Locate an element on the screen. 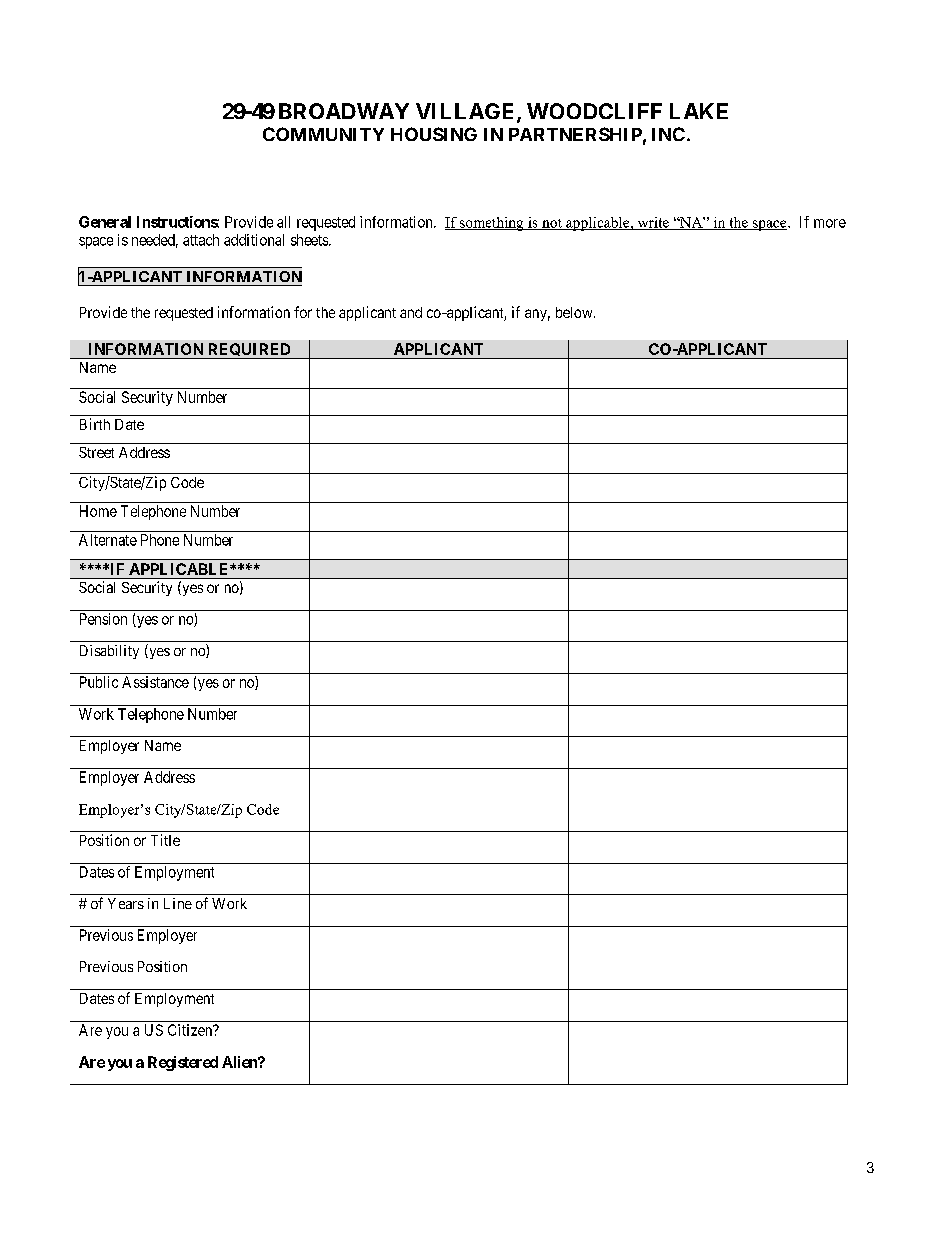 The width and height of the screenshot is (952, 1233). Citizen is located at coordinates (191, 1030).
